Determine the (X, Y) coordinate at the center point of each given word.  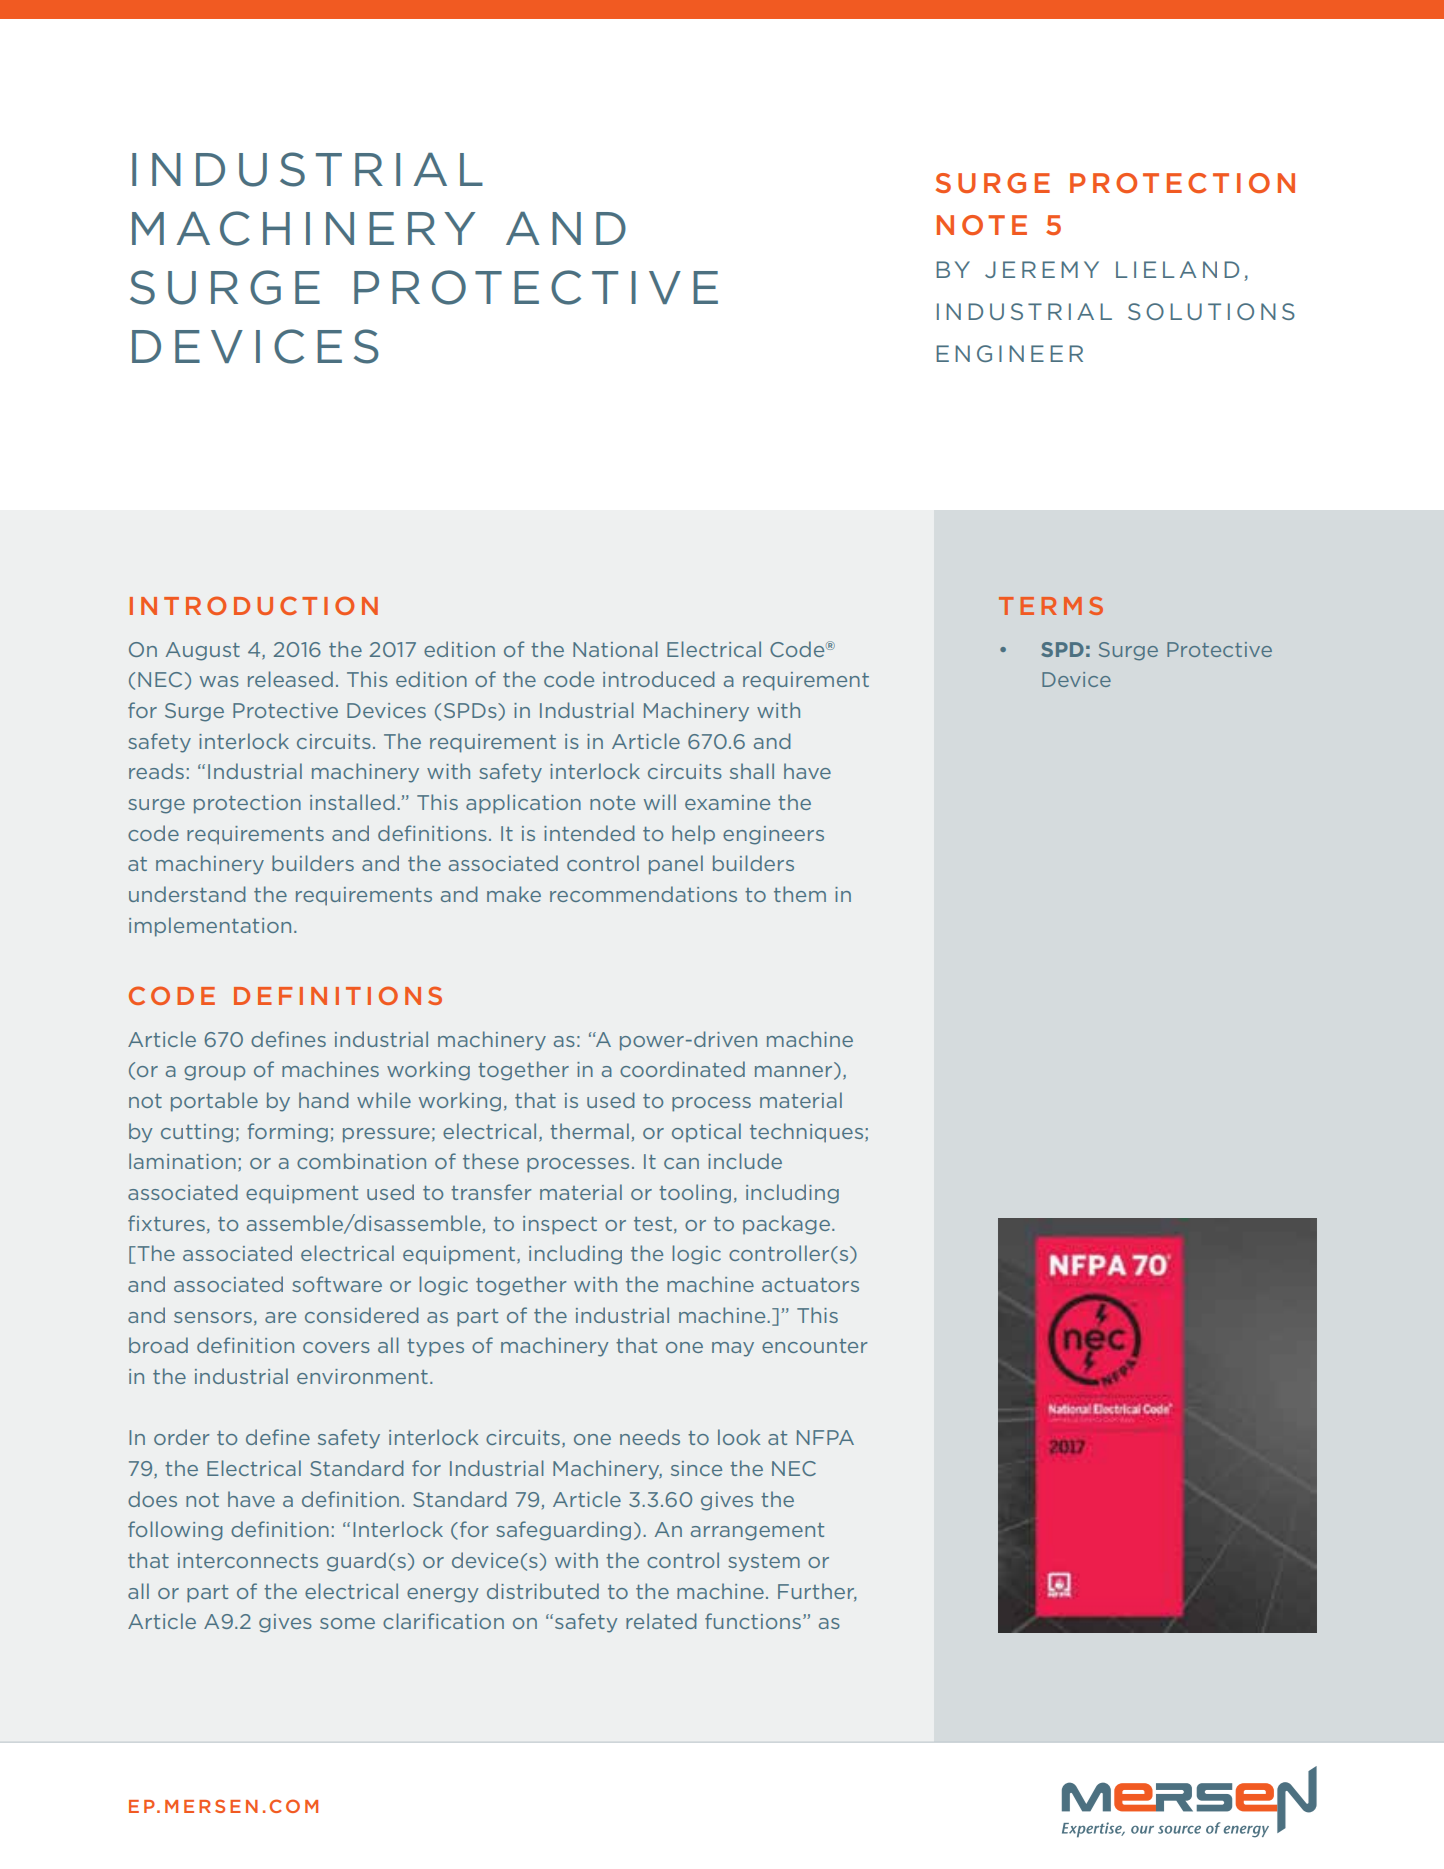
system (764, 1563)
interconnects (248, 1560)
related (661, 1621)
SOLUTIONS (1211, 311)
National (615, 649)
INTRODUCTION (254, 605)
